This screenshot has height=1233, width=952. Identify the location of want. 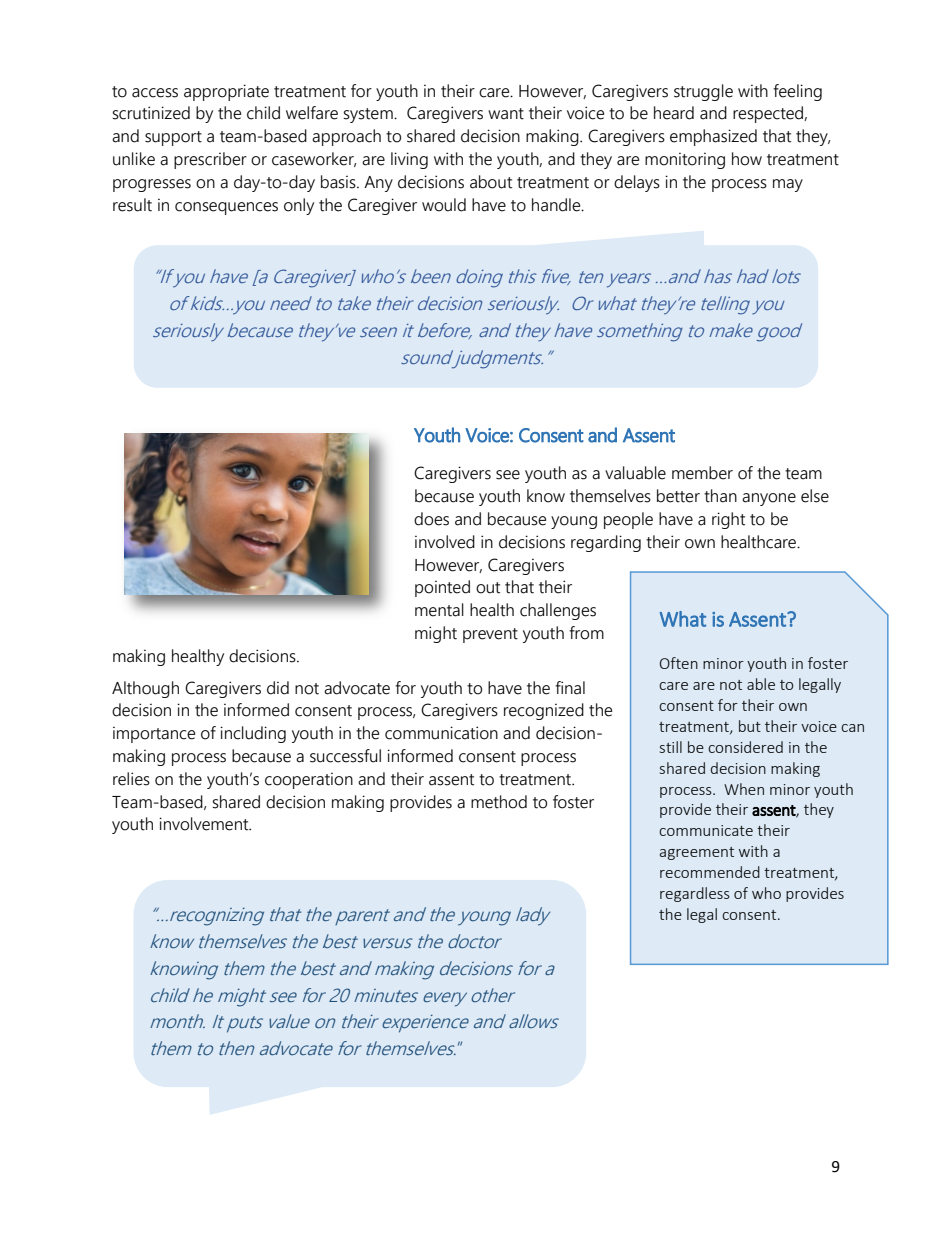
(506, 114).
